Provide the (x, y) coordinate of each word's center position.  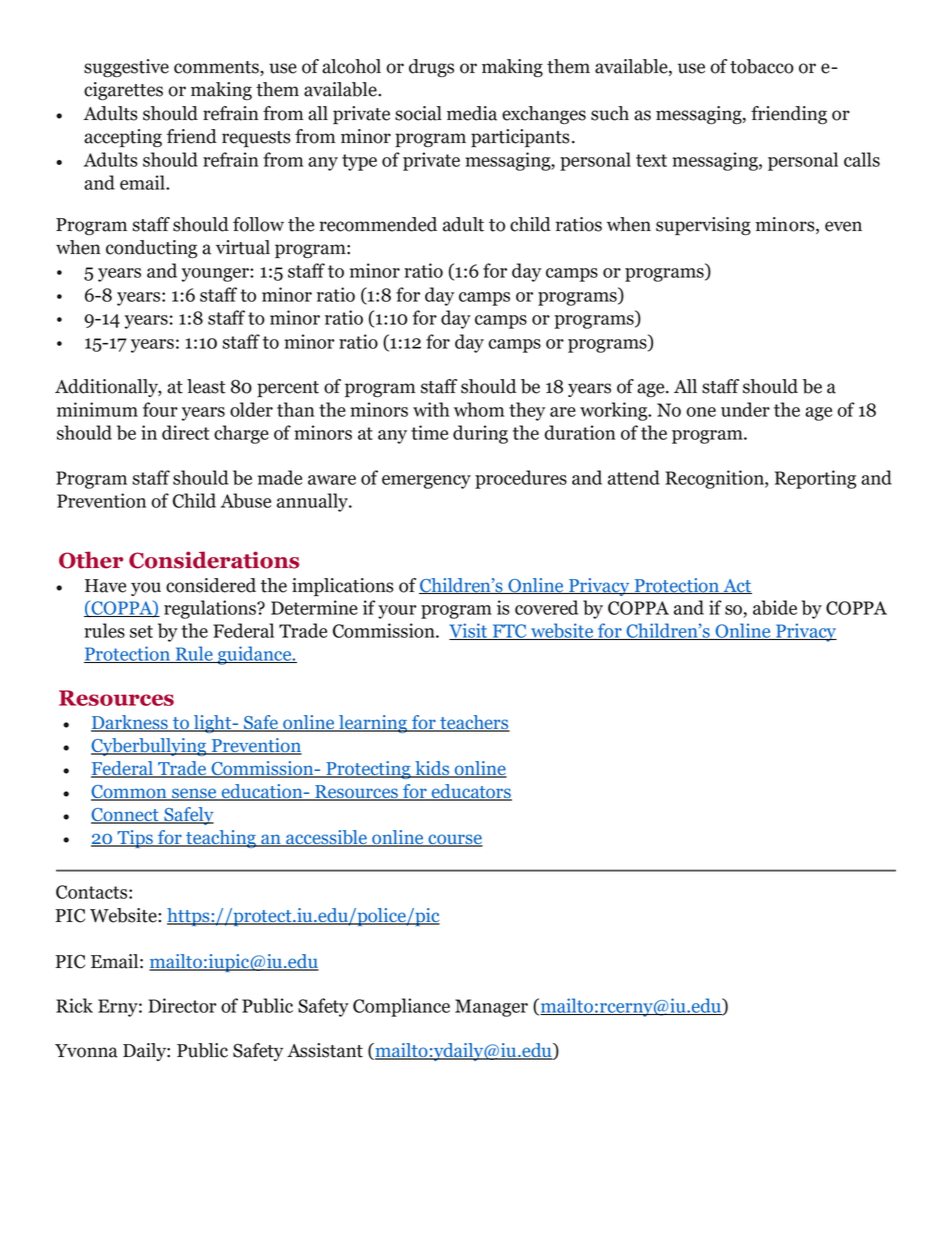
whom (479, 409)
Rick (74, 1005)
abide (775, 607)
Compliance (401, 1007)
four (160, 409)
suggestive (126, 68)
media (472, 113)
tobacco (762, 66)
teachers (474, 723)
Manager (491, 1008)
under (745, 409)
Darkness (130, 723)
